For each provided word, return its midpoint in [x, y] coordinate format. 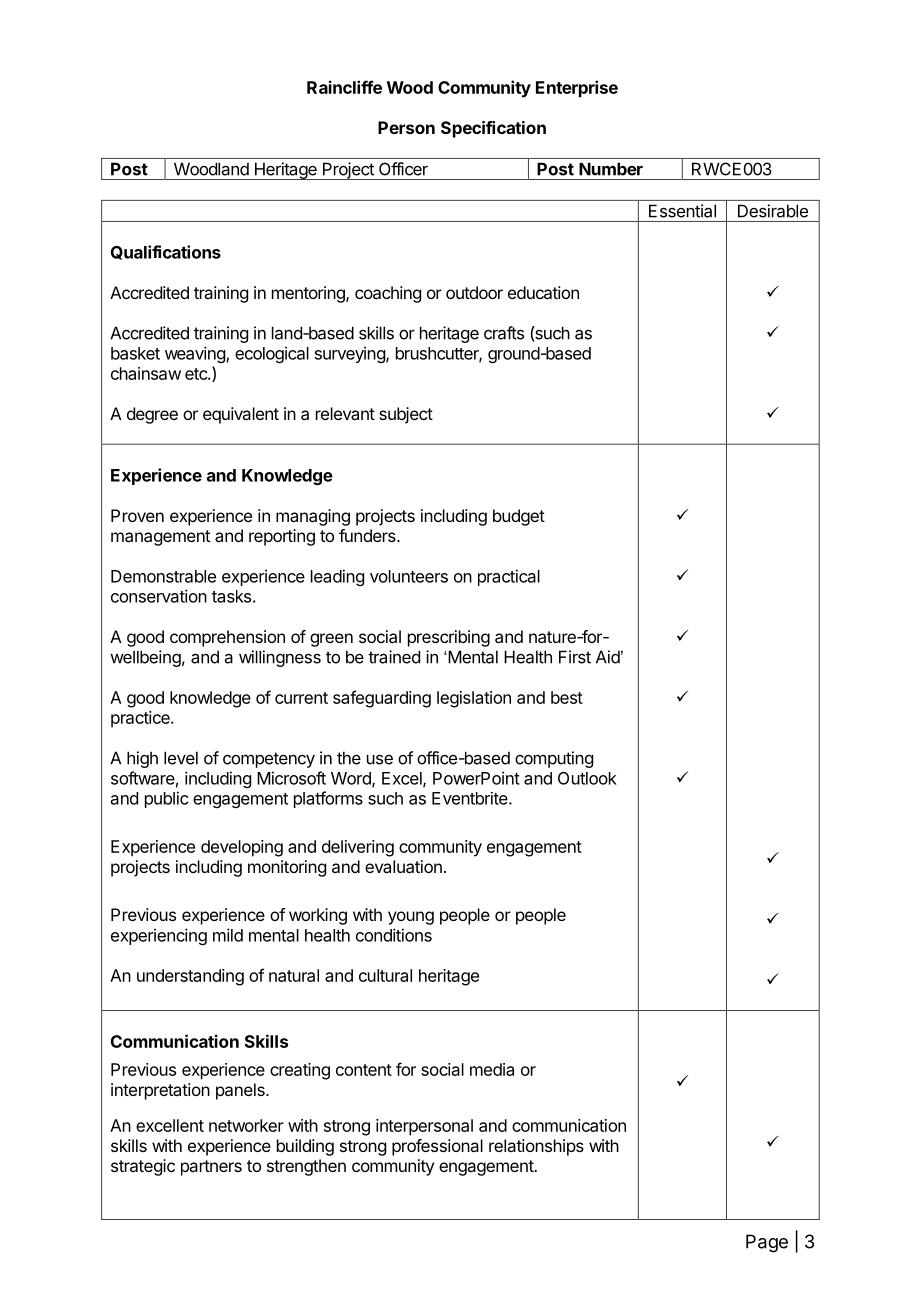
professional [437, 1147]
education [543, 292]
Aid [608, 657]
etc [197, 374]
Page [767, 1243]
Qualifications [166, 252]
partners [211, 1168]
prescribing [449, 638]
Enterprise [577, 89]
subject [406, 415]
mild [228, 935]
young [411, 918]
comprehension [227, 638]
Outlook [587, 778]
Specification [493, 129]
